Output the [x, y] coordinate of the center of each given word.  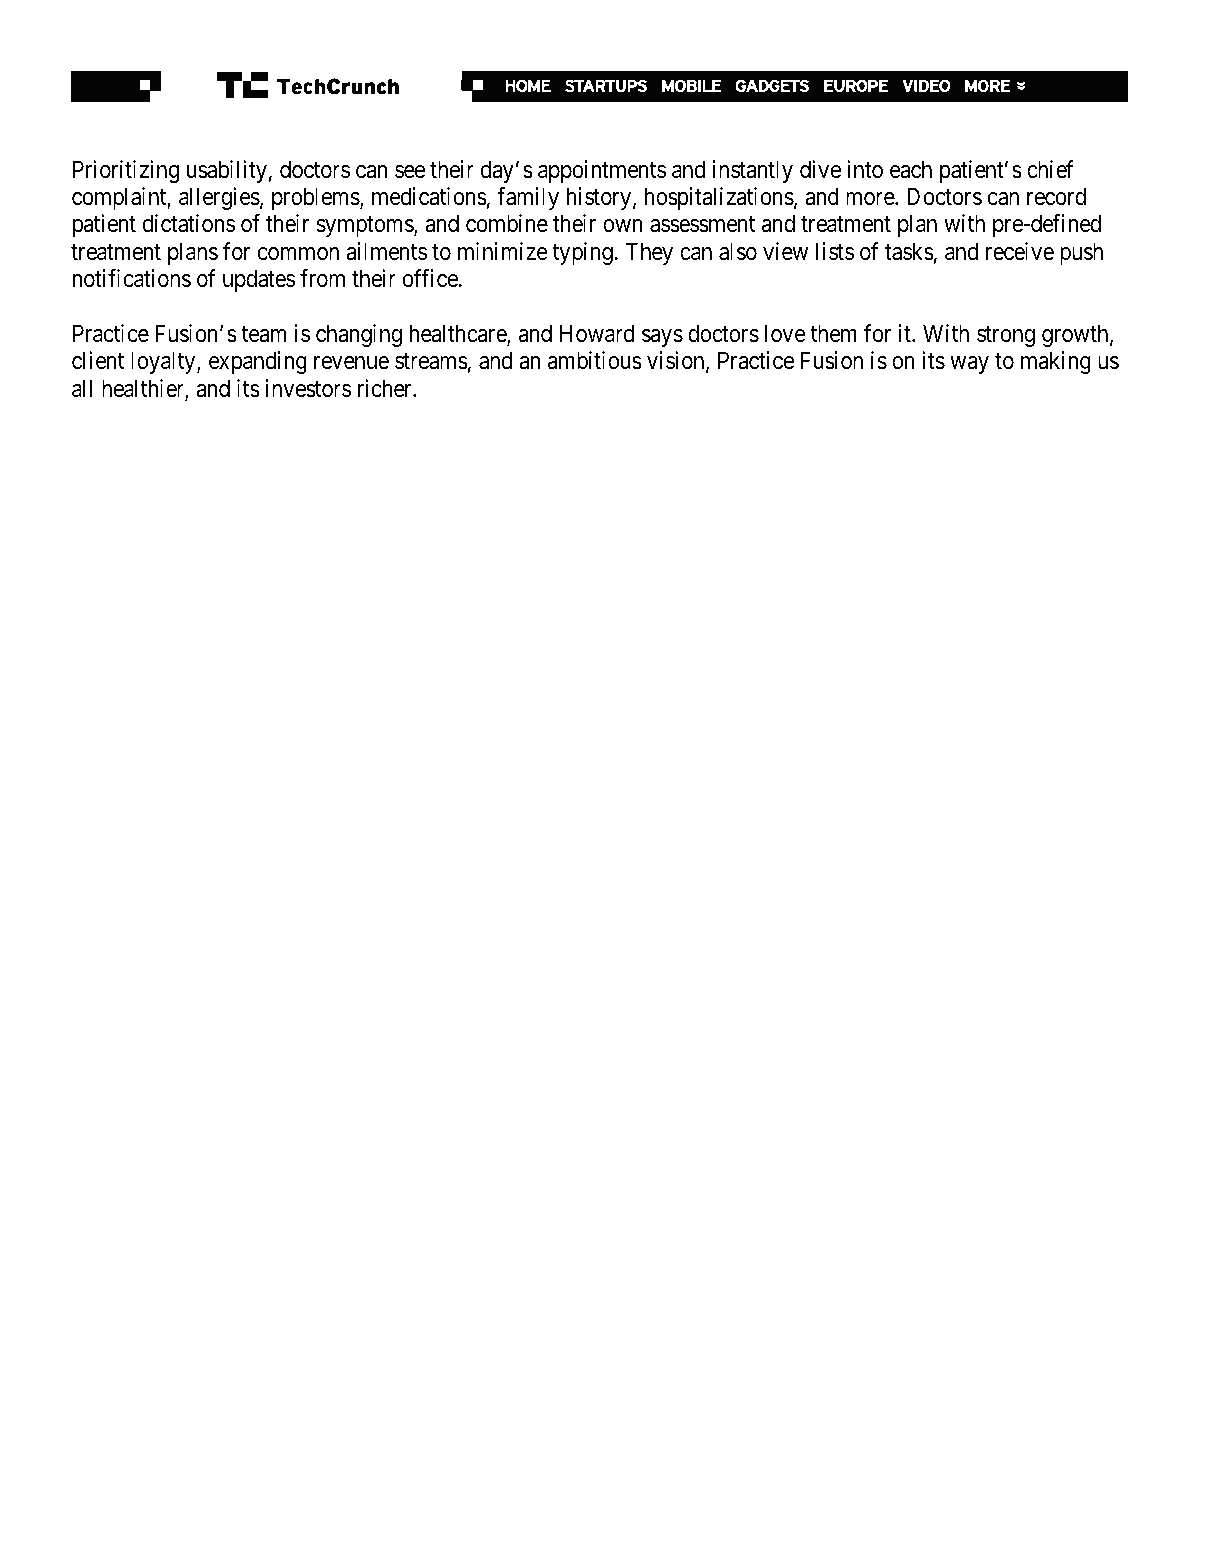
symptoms [366, 227]
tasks [909, 251]
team [263, 334]
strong [1006, 336]
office [430, 278]
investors [308, 388]
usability [227, 171]
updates [259, 280]
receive [1020, 251]
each [911, 169]
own [623, 226]
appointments [602, 171]
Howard [597, 333]
